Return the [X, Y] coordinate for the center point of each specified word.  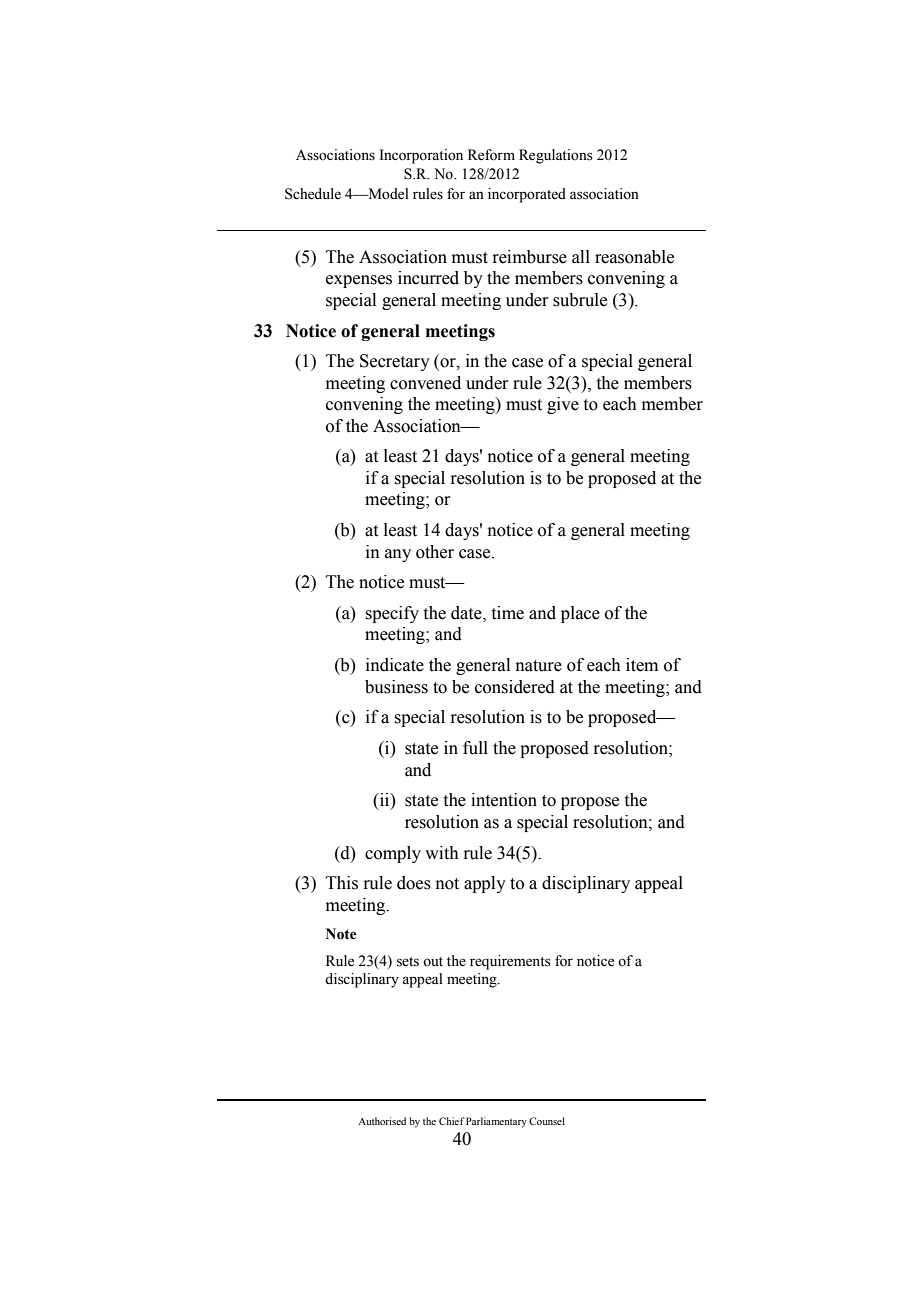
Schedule [313, 194]
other [435, 552]
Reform [491, 155]
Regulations [556, 156]
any [398, 555]
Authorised [382, 1121]
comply [393, 854]
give [563, 405]
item [642, 665]
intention [504, 800]
